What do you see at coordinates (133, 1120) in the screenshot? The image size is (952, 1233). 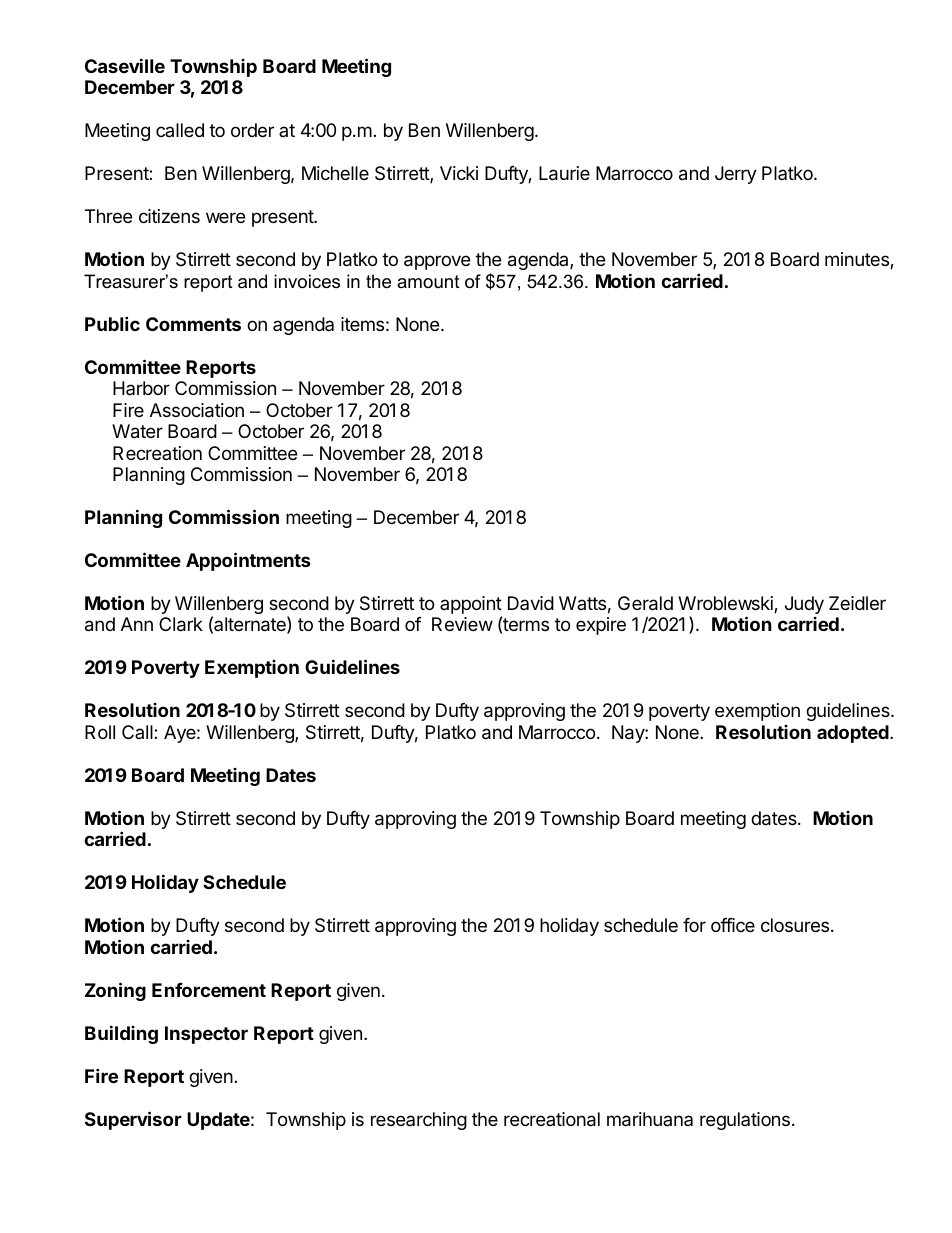 I see `Supervisor` at bounding box center [133, 1120].
